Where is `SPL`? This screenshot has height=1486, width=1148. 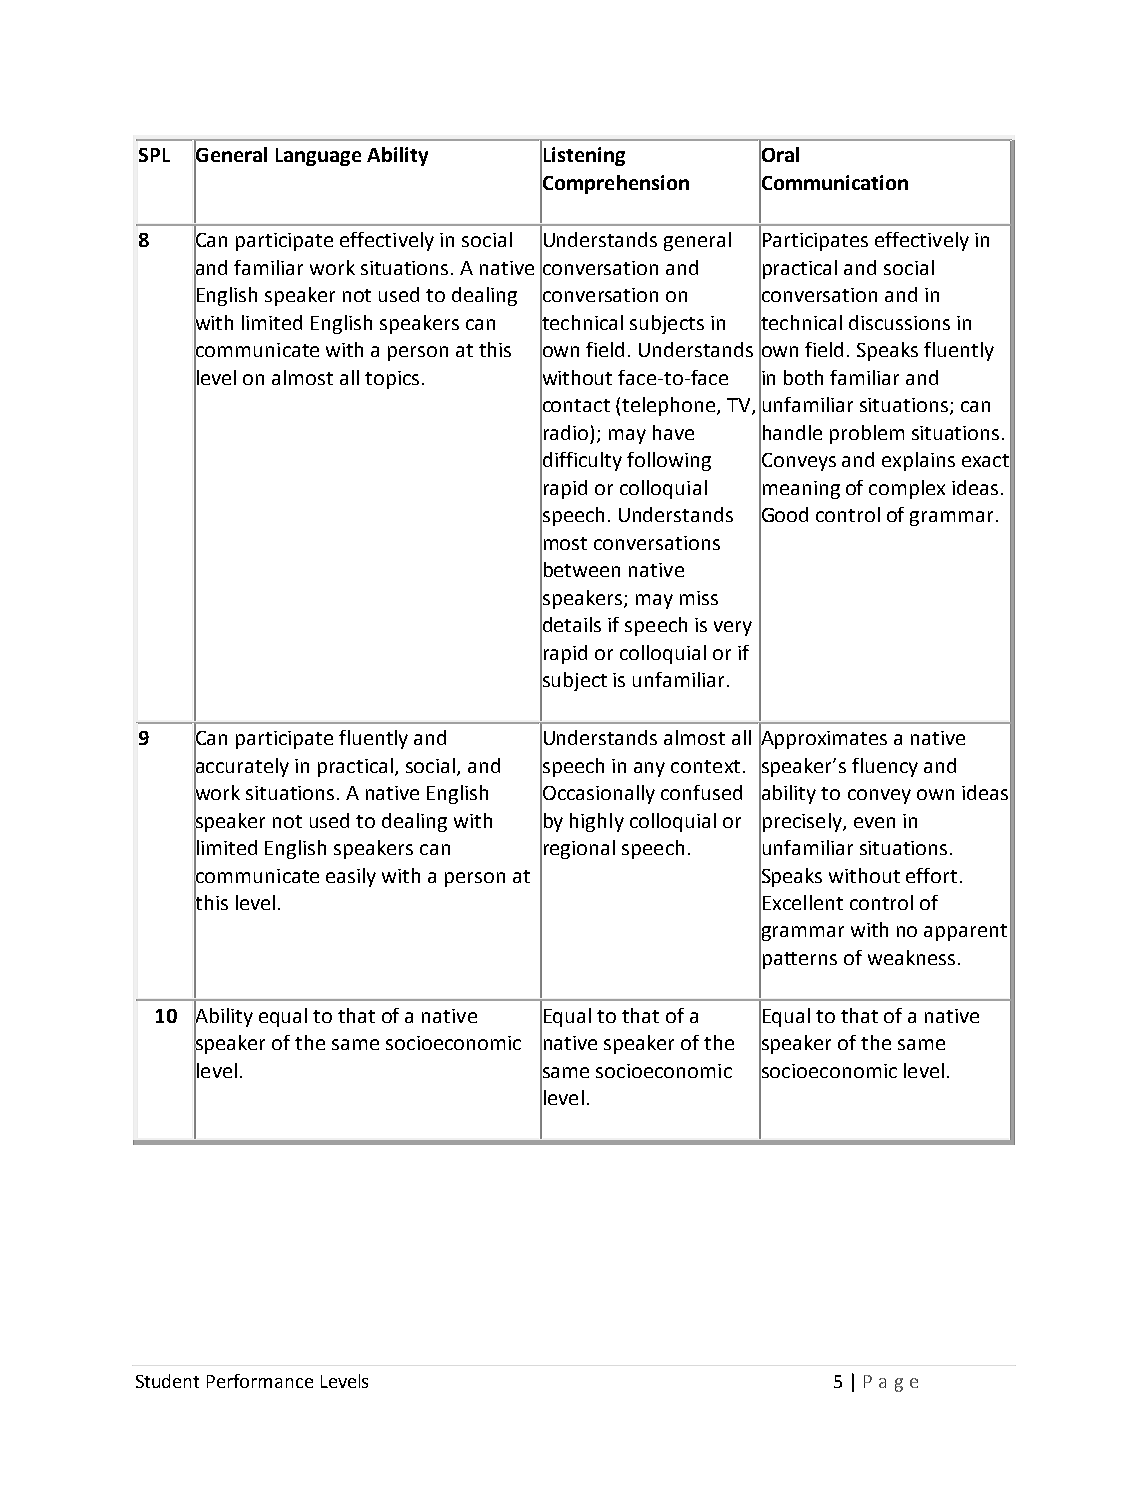 SPL is located at coordinates (154, 155).
